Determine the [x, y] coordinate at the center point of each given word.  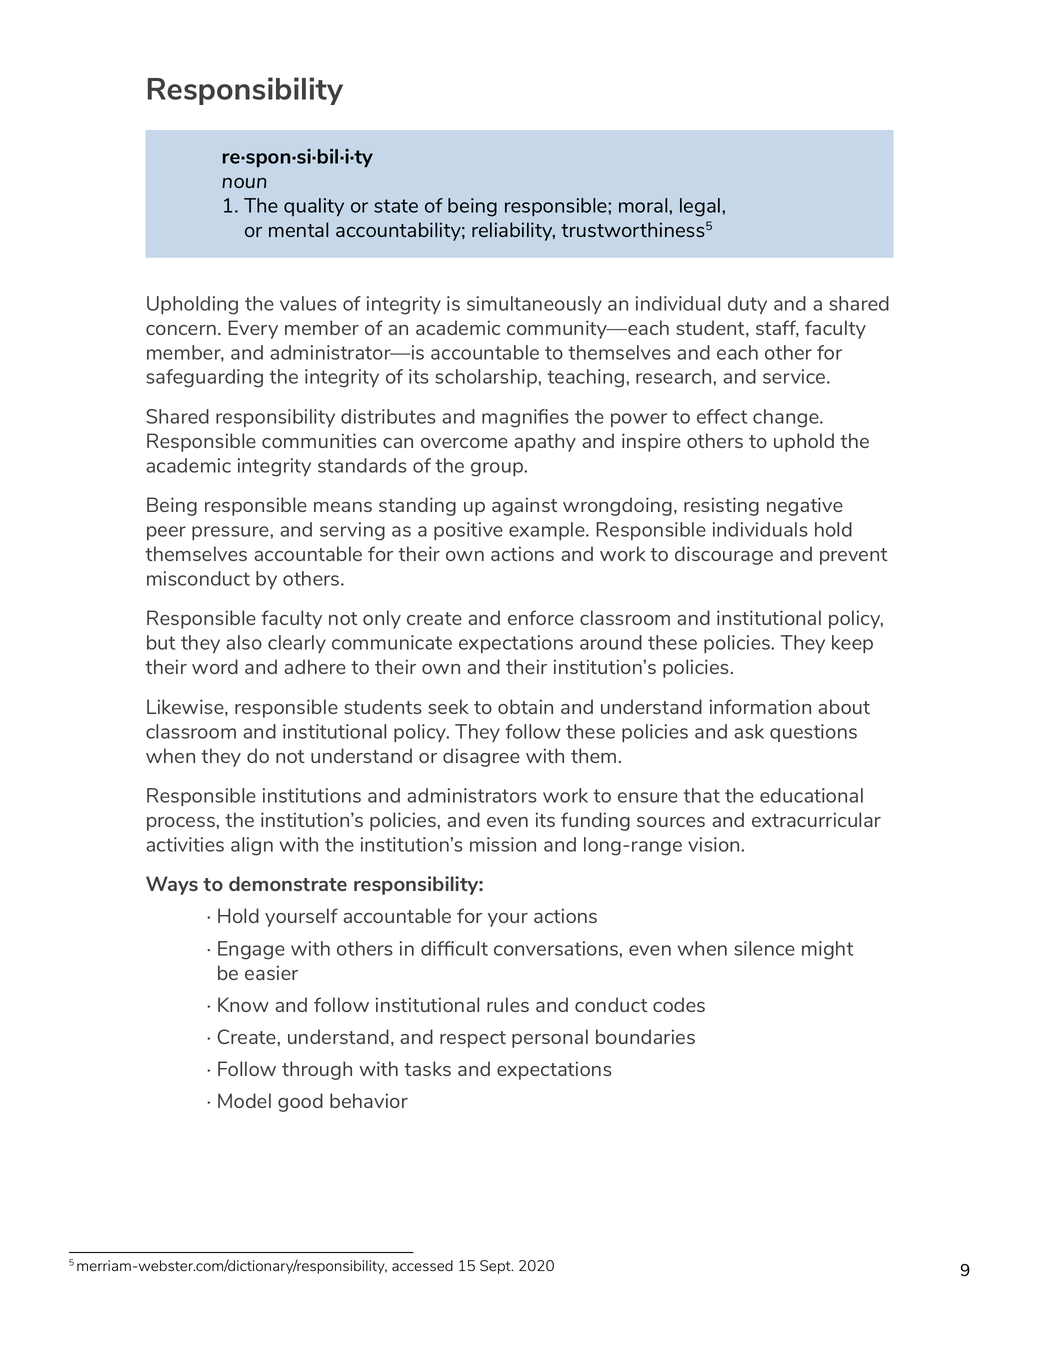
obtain [525, 706]
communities [319, 440]
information [760, 706]
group [498, 469]
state [396, 206]
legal [701, 207]
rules [508, 1004]
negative [805, 506]
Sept [496, 1267]
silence [764, 948]
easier [271, 973]
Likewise [186, 707]
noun [244, 183]
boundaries [645, 1036]
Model [244, 1100]
